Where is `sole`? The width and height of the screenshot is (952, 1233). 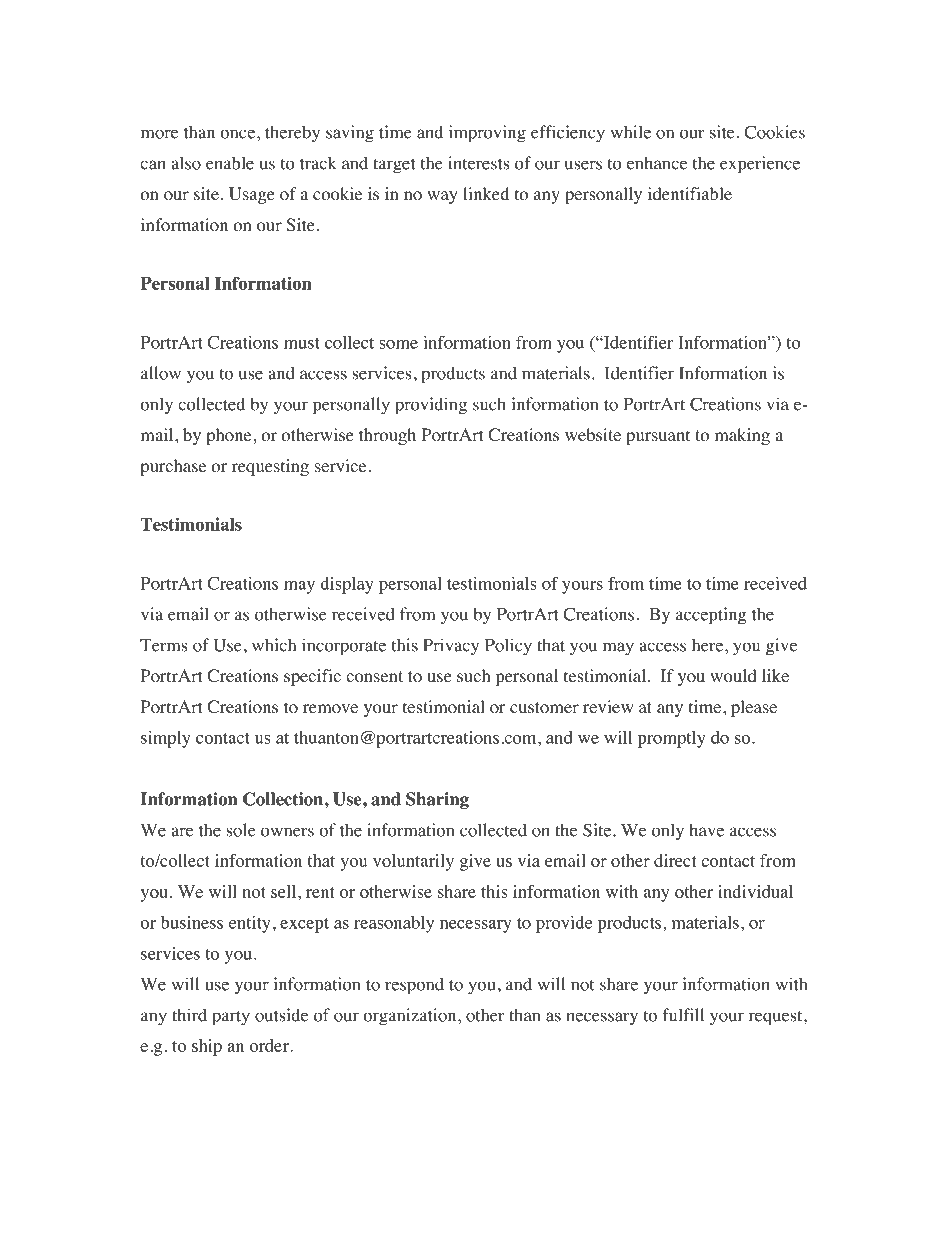
sole is located at coordinates (241, 830).
